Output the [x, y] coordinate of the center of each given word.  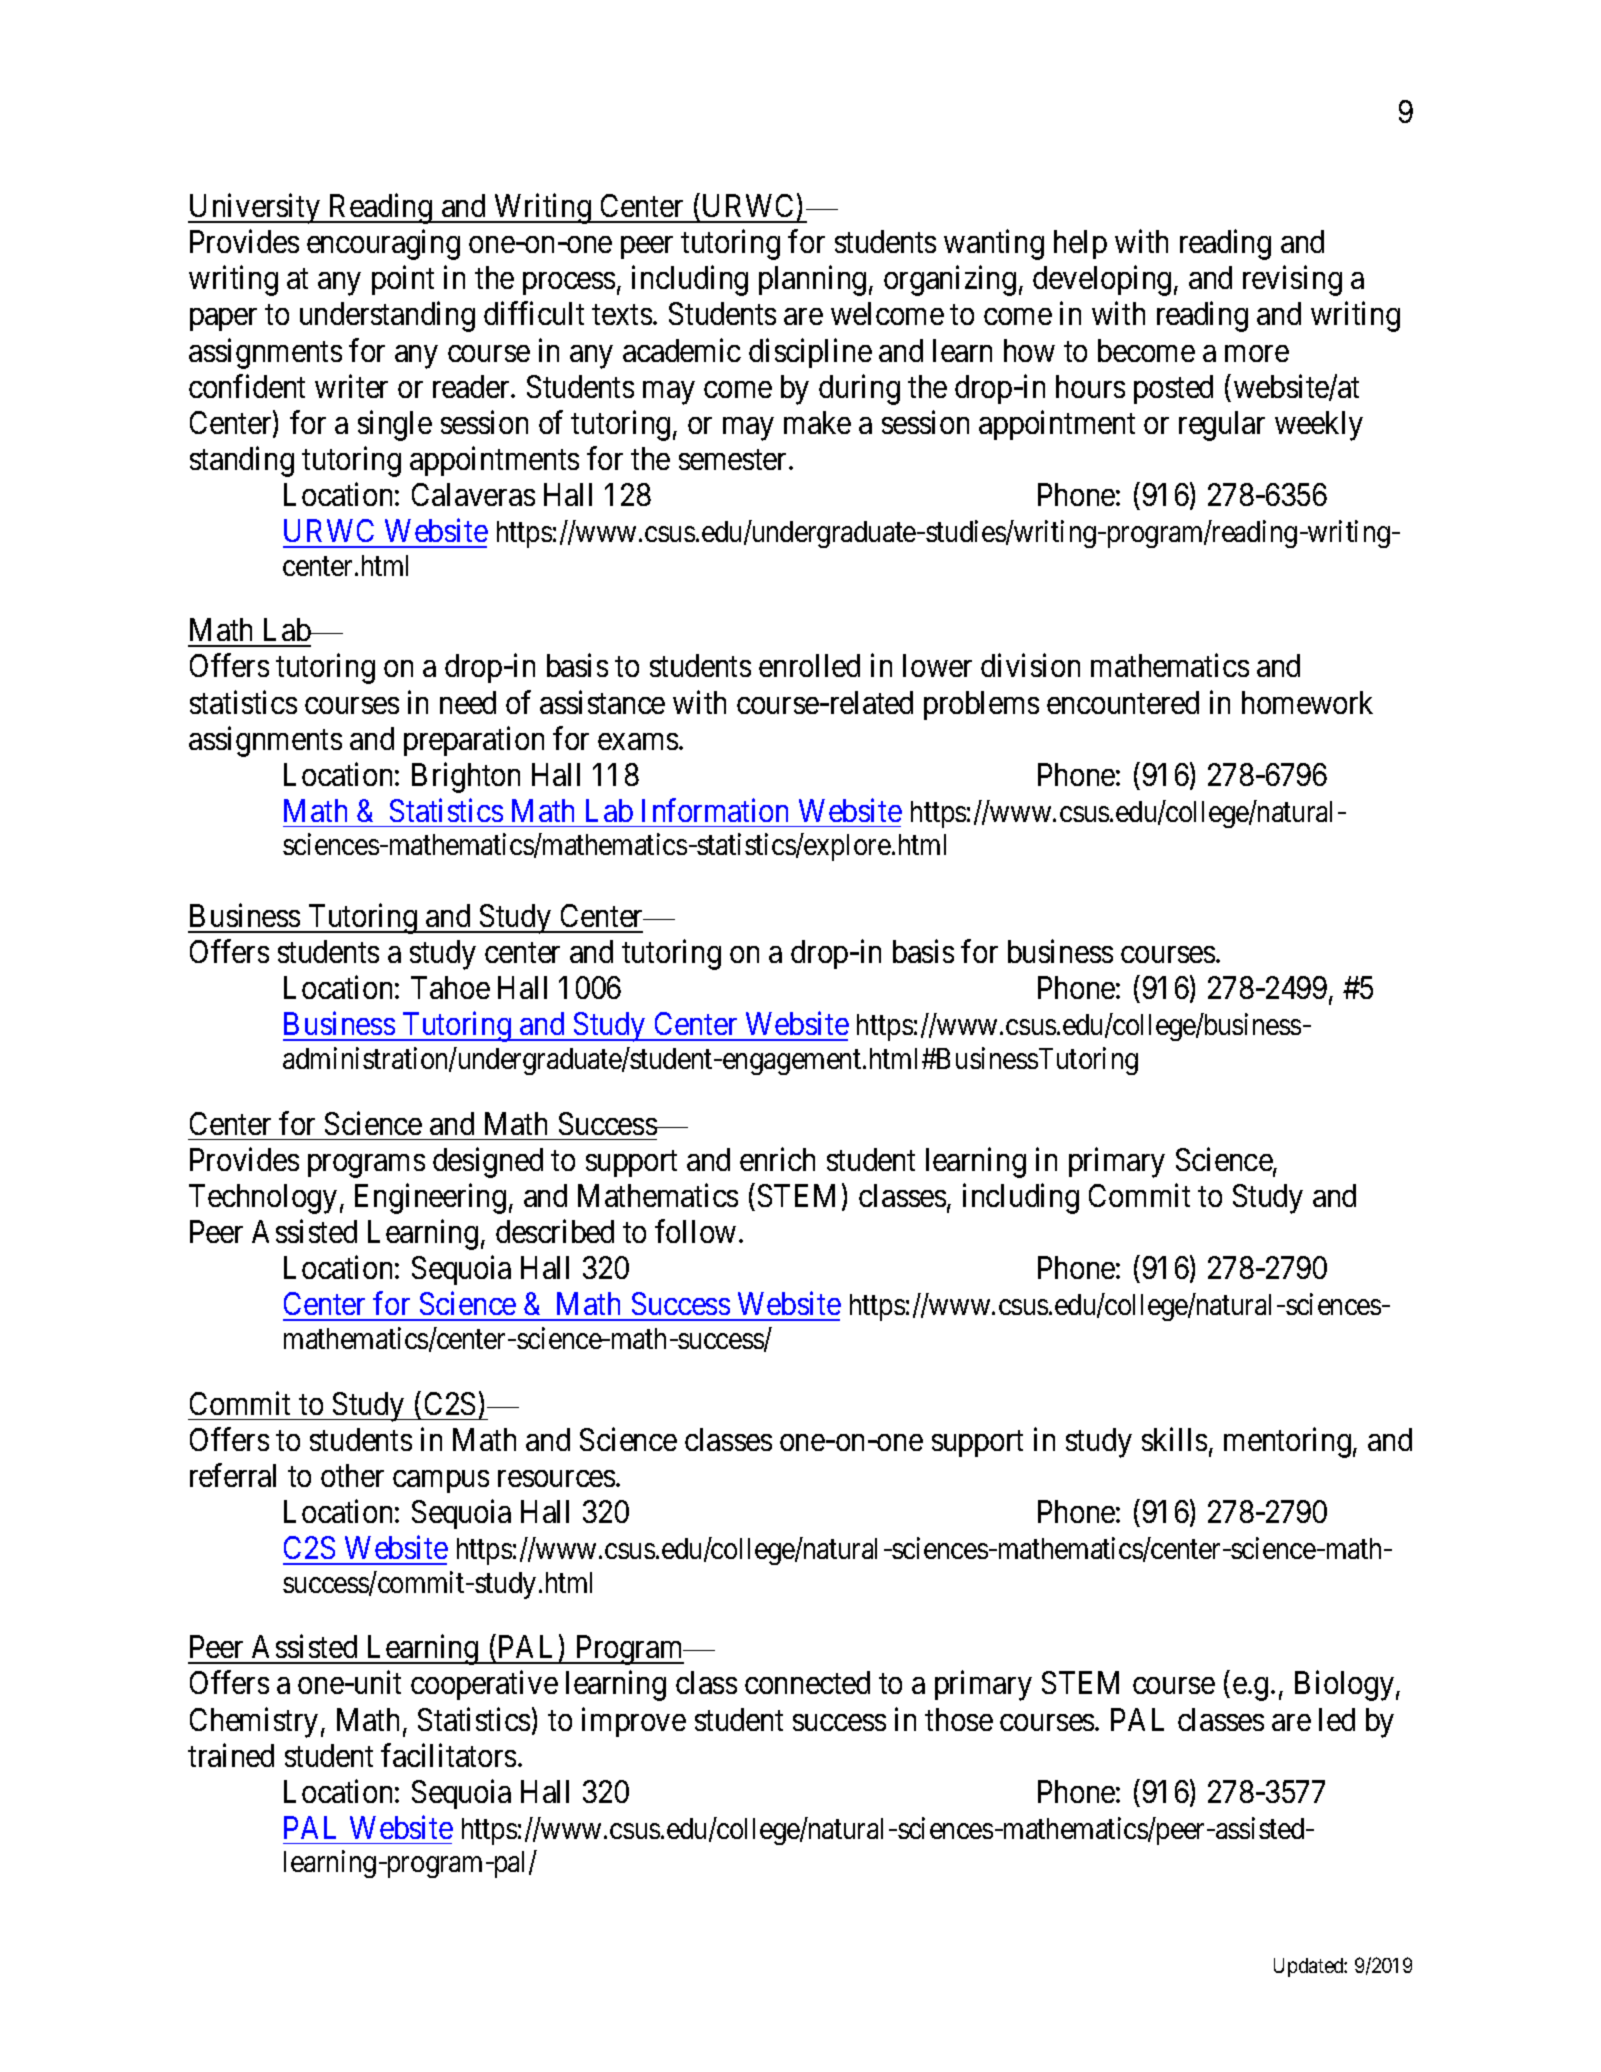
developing [1102, 281]
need [468, 702]
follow [695, 1231]
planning [812, 281]
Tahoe [450, 987]
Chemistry [254, 1722]
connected [807, 1682]
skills [1174, 1439]
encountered [1123, 702]
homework [1307, 702]
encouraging [383, 245]
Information [715, 810]
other [352, 1475]
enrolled [809, 665]
